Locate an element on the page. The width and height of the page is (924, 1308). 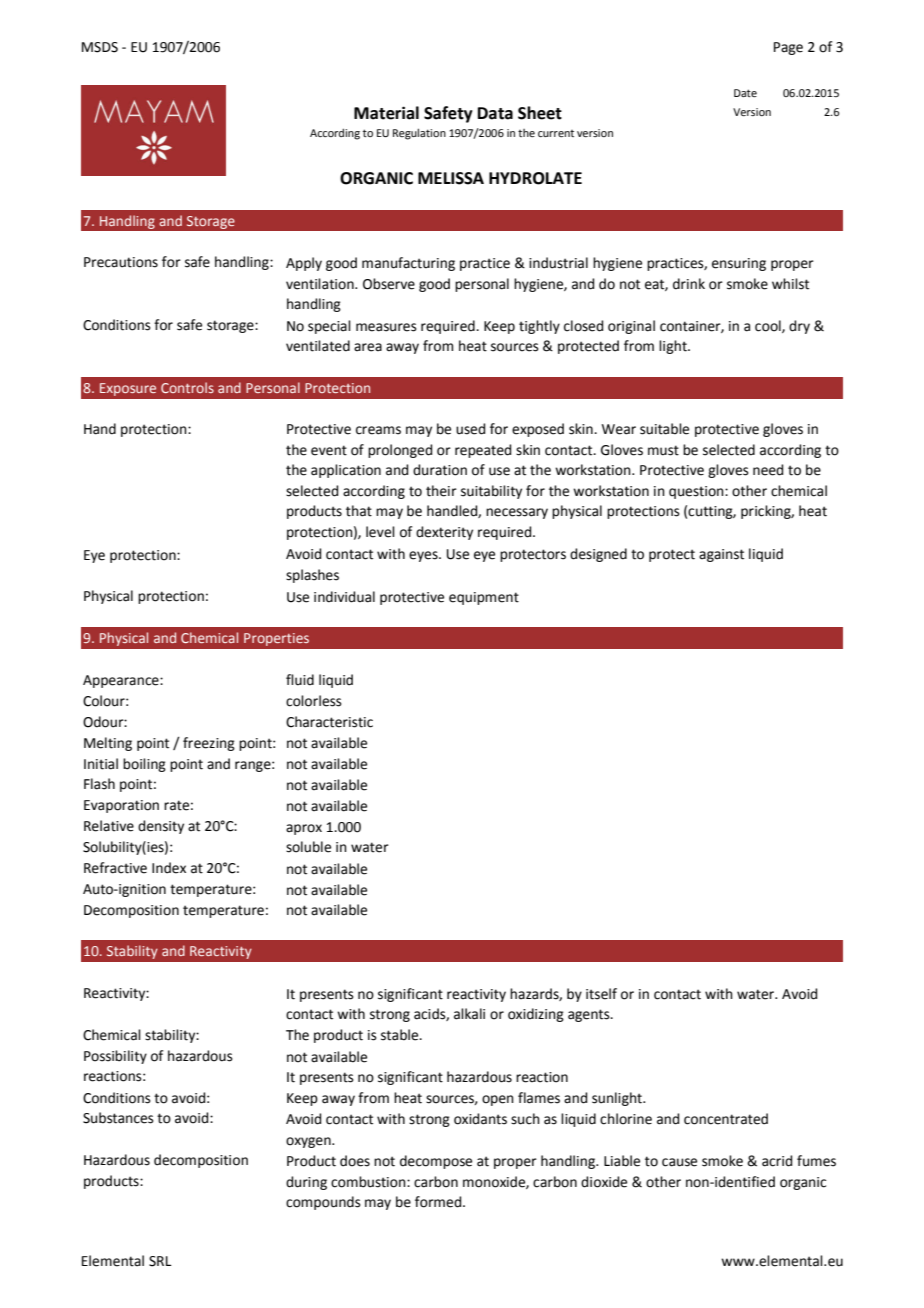
Data is located at coordinates (495, 113).
